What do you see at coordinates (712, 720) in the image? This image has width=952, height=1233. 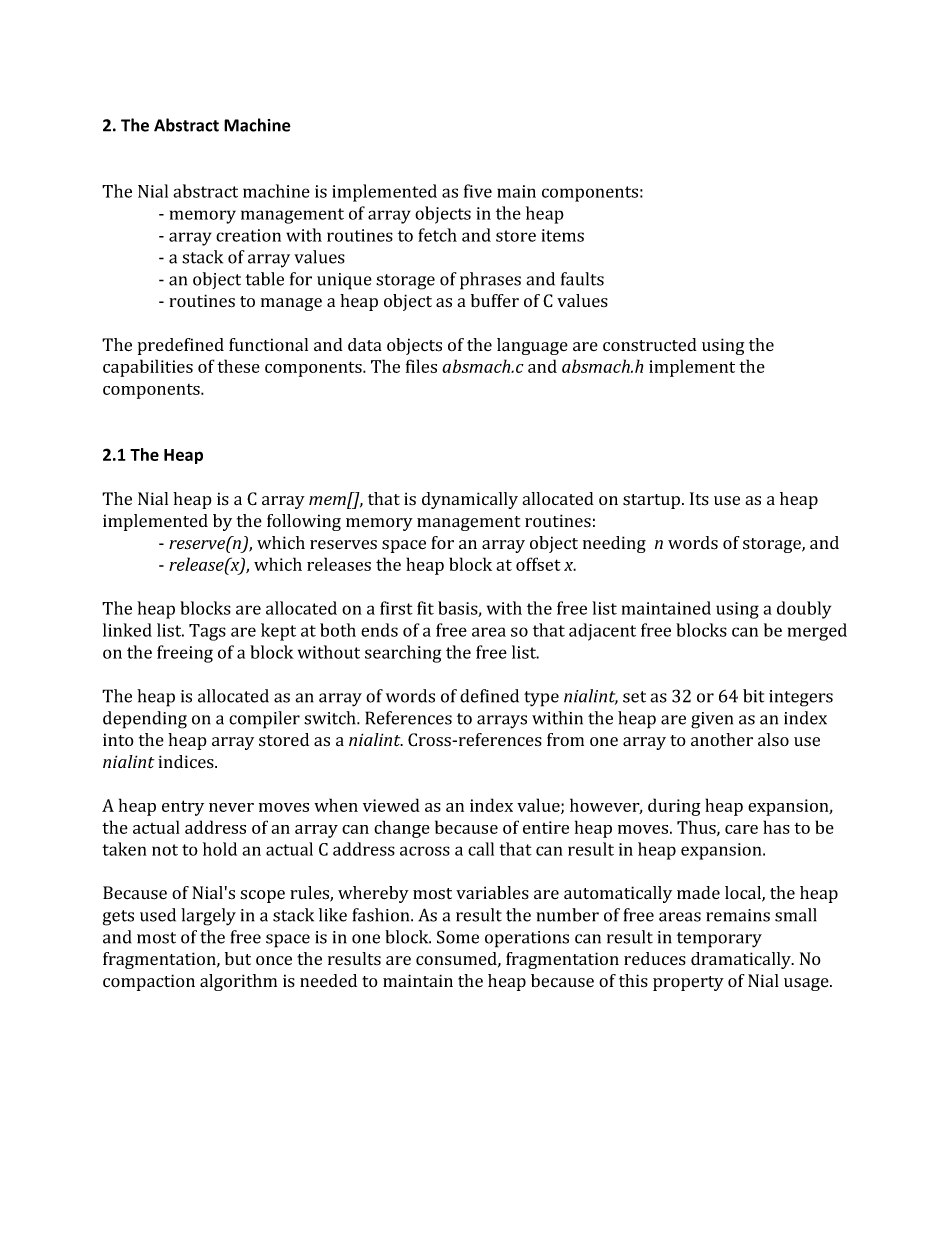 I see `given` at bounding box center [712, 720].
